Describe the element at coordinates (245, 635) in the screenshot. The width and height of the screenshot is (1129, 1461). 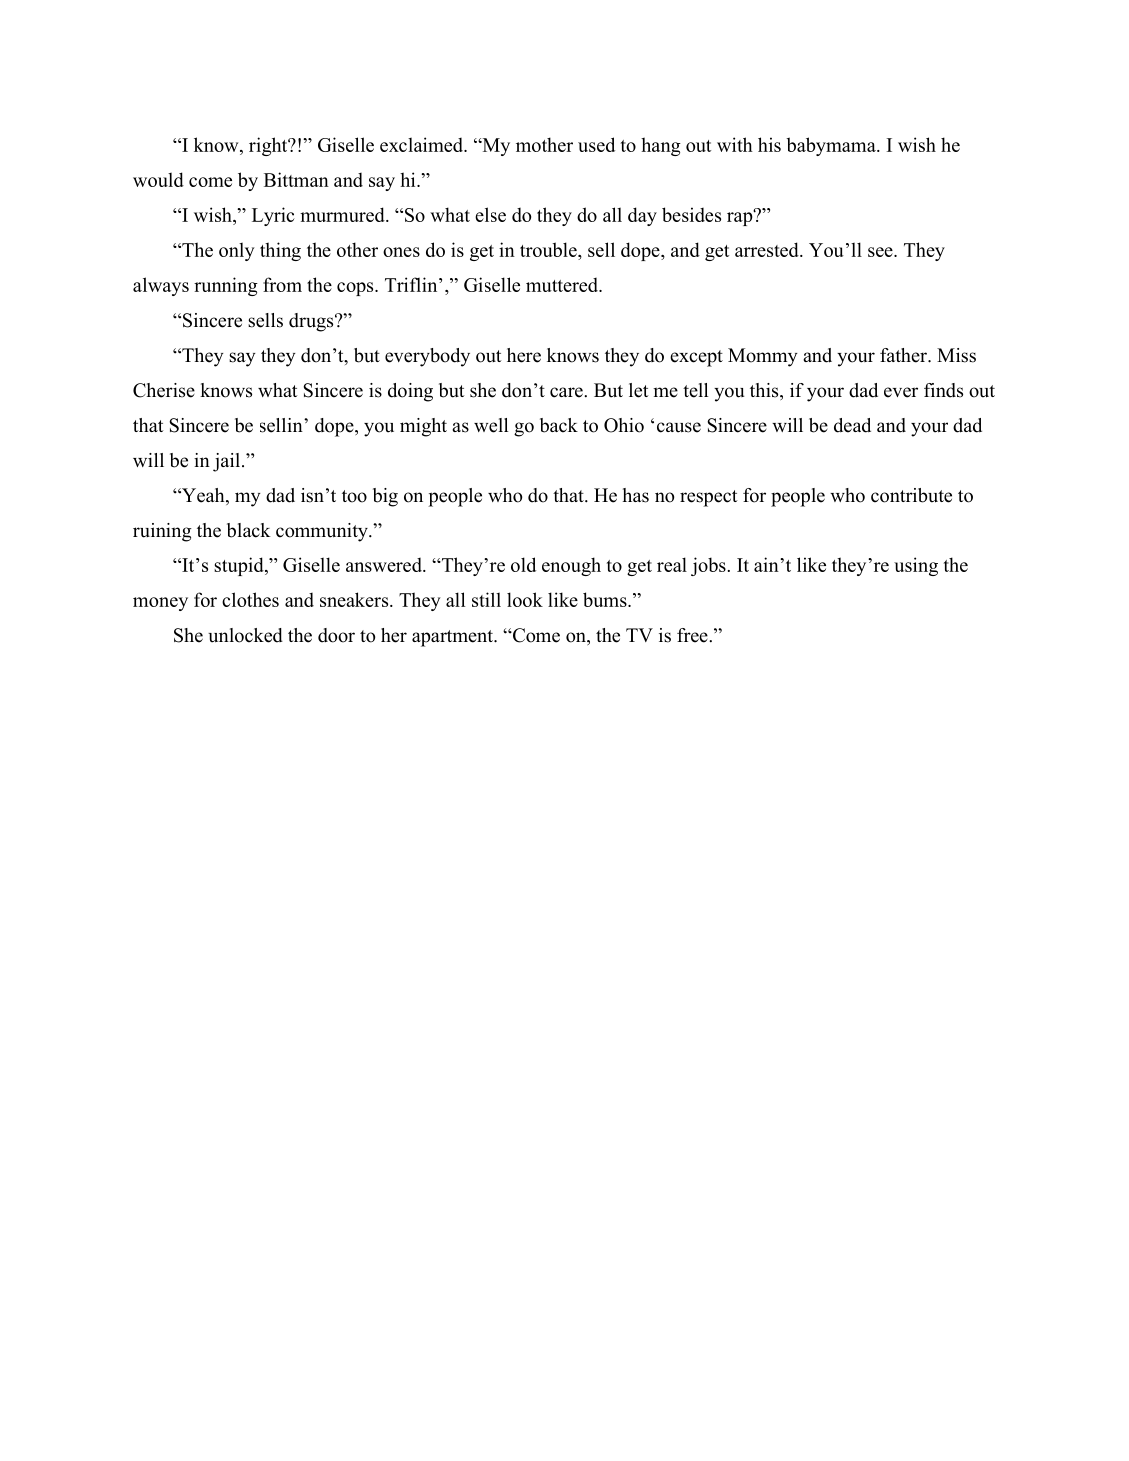
I see `unlocked` at that location.
